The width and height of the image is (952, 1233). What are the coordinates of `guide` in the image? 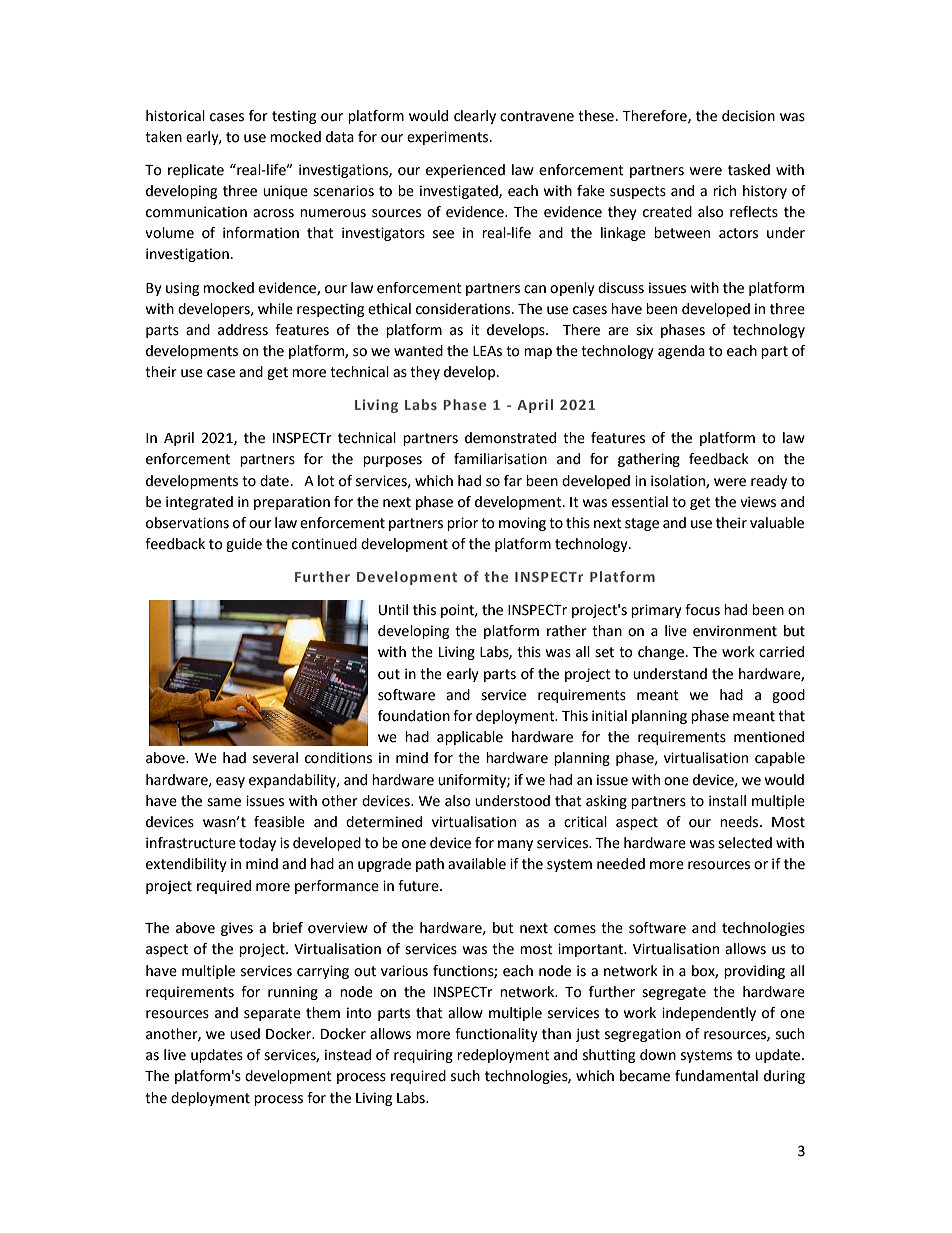 It's located at (244, 545).
